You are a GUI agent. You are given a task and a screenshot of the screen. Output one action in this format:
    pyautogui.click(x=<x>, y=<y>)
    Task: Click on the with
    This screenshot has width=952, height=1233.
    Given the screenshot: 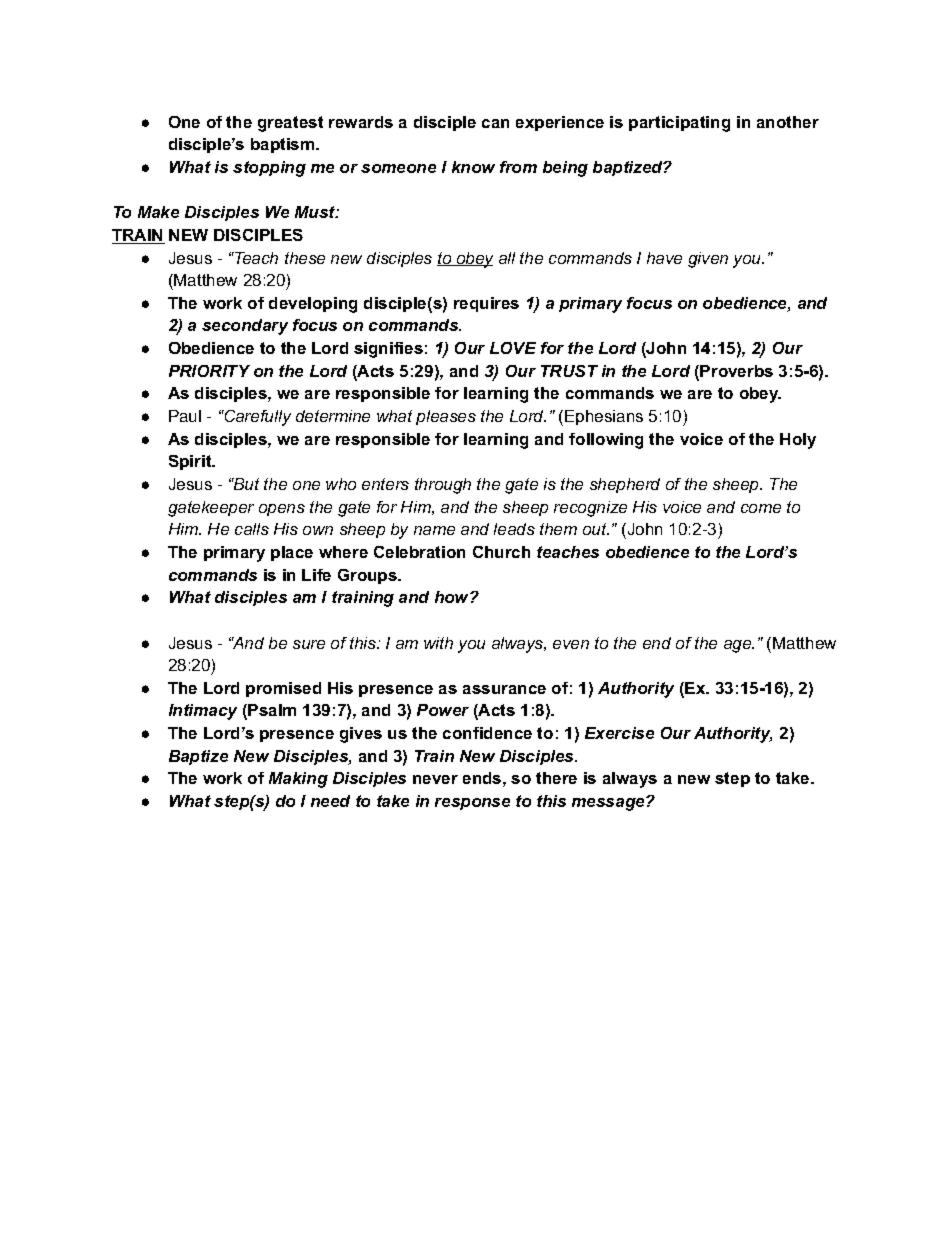 What is the action you would take?
    pyautogui.click(x=438, y=643)
